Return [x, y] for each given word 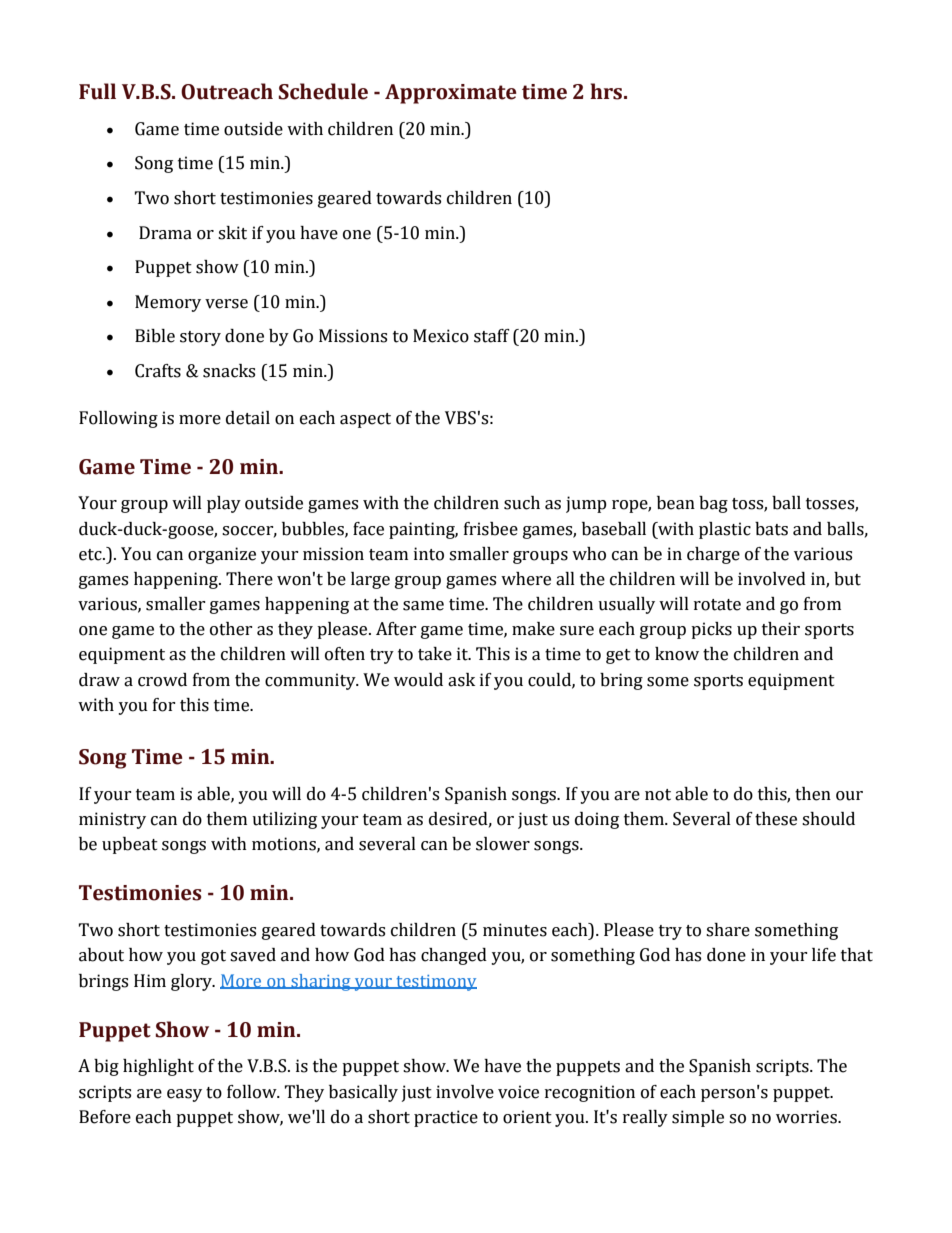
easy [184, 1095]
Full [97, 91]
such [522, 503]
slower [503, 844]
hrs [607, 91]
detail [248, 418]
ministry [112, 820]
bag [713, 504]
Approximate [451, 94]
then [813, 794]
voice [518, 1092]
